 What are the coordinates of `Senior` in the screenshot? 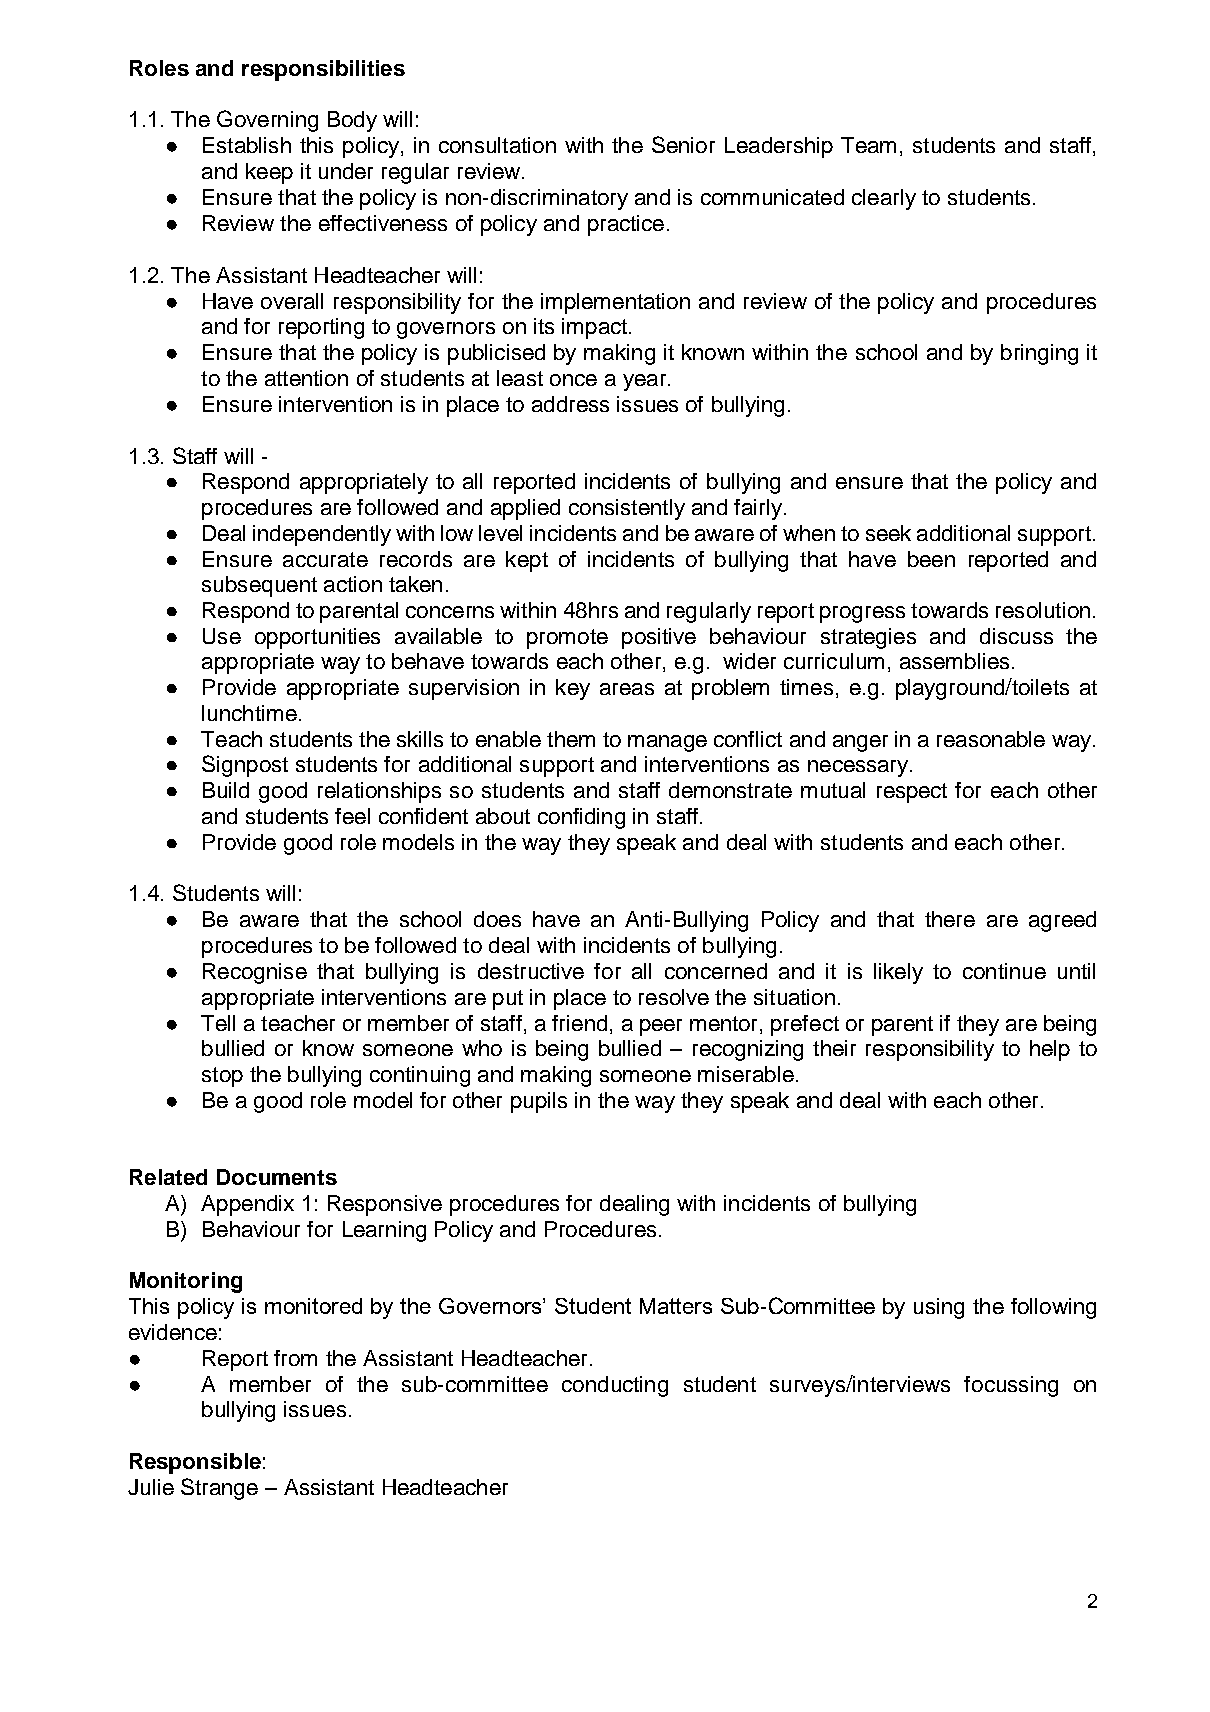 It's located at (683, 144).
